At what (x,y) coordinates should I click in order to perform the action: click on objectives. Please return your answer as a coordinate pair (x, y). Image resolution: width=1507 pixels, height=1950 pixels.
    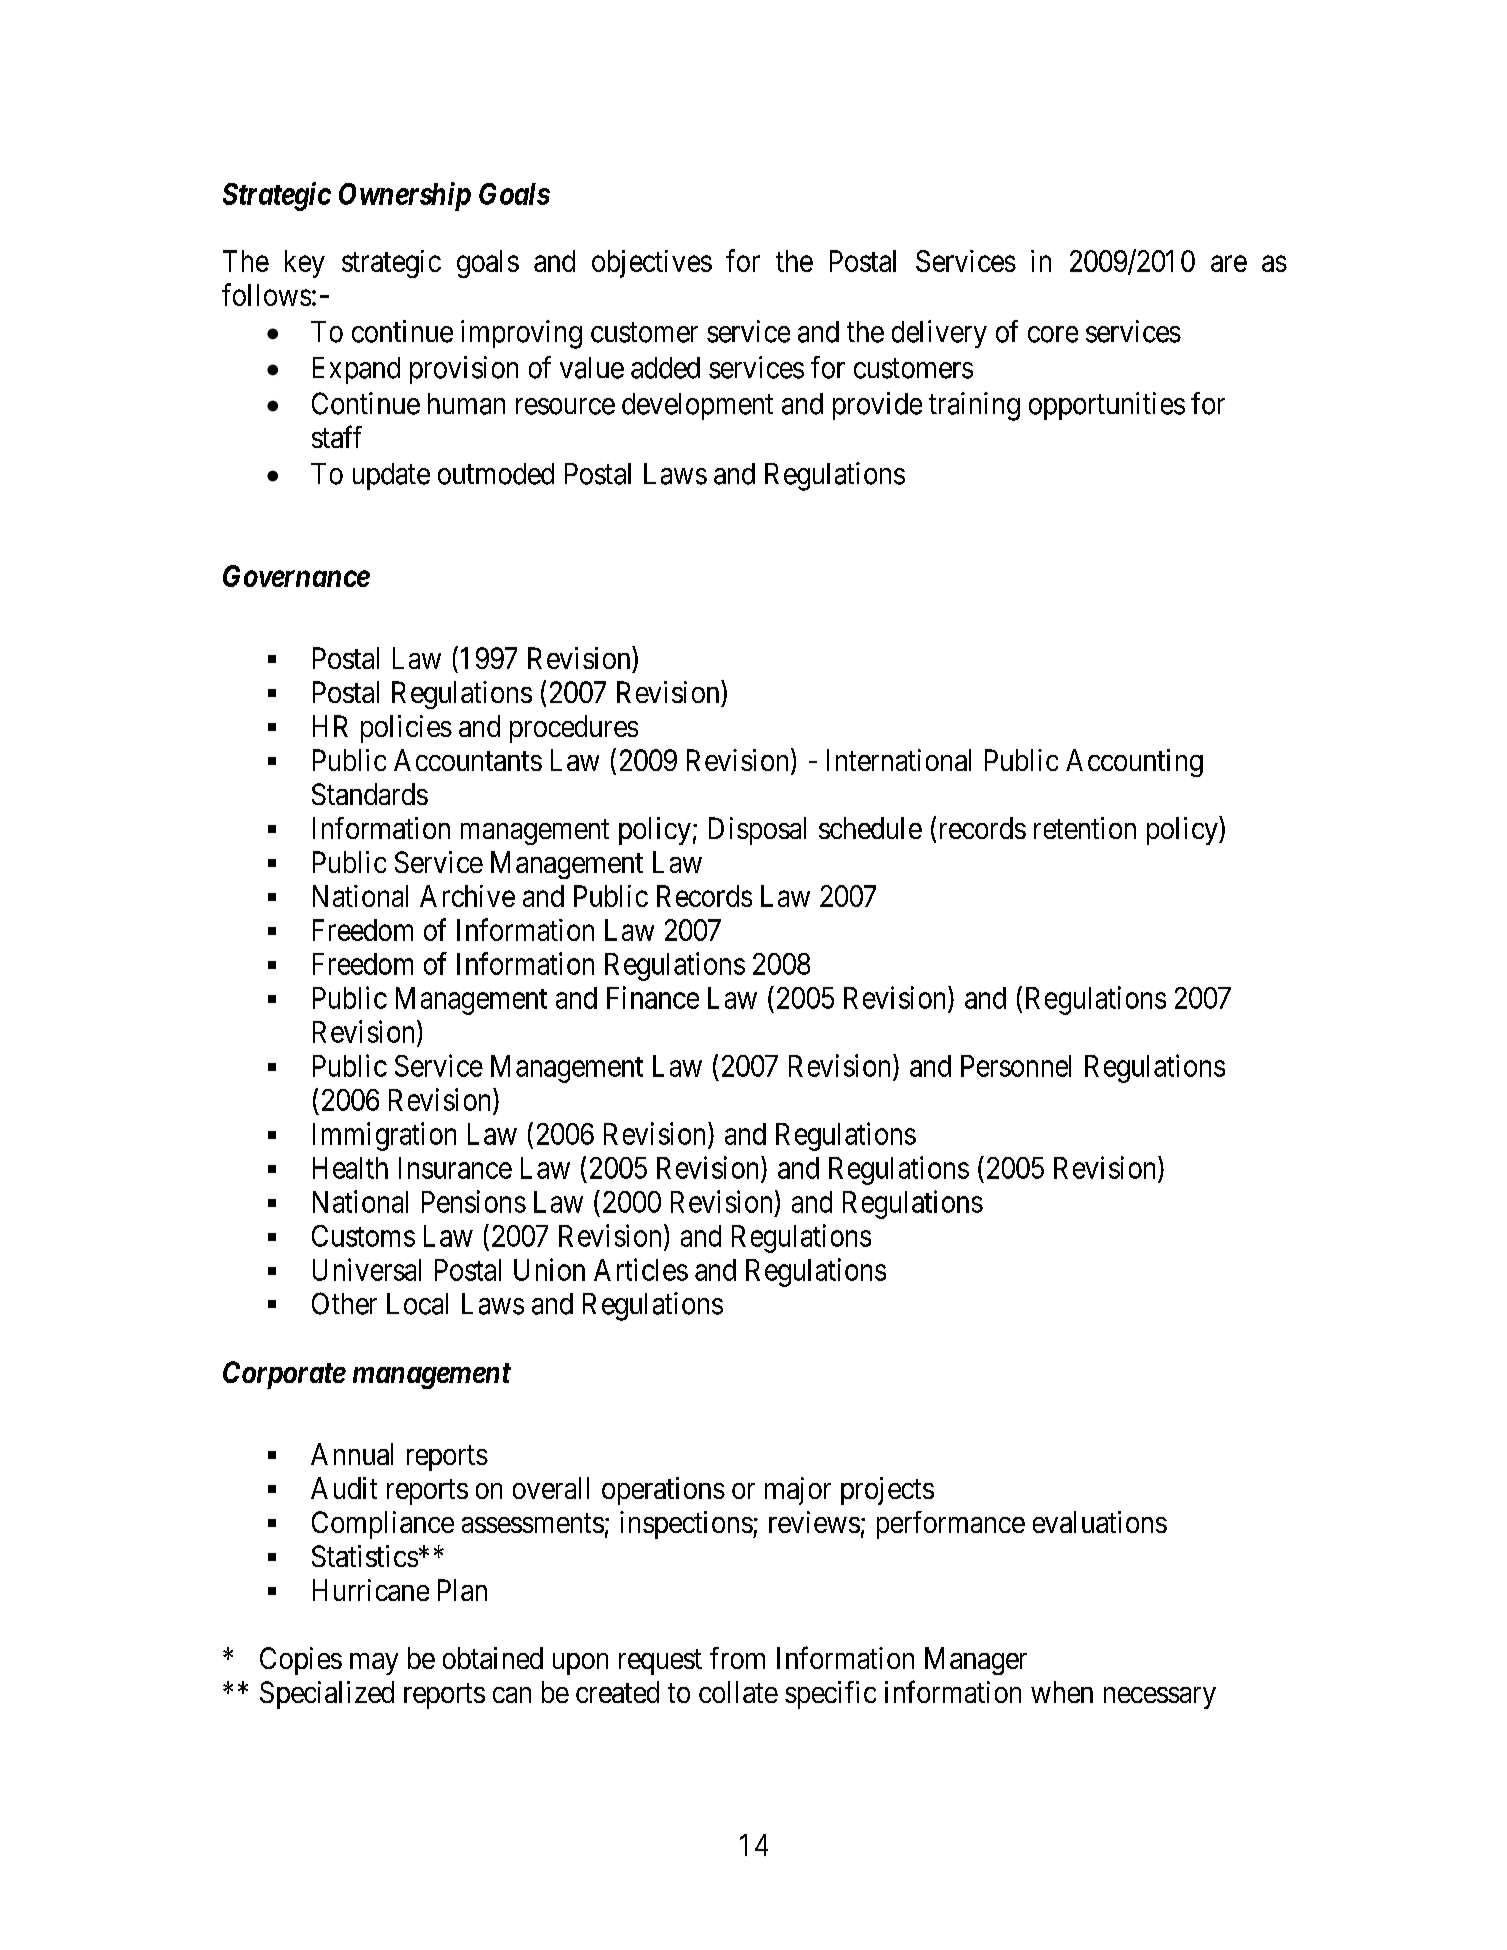
    Looking at the image, I should click on (652, 264).
